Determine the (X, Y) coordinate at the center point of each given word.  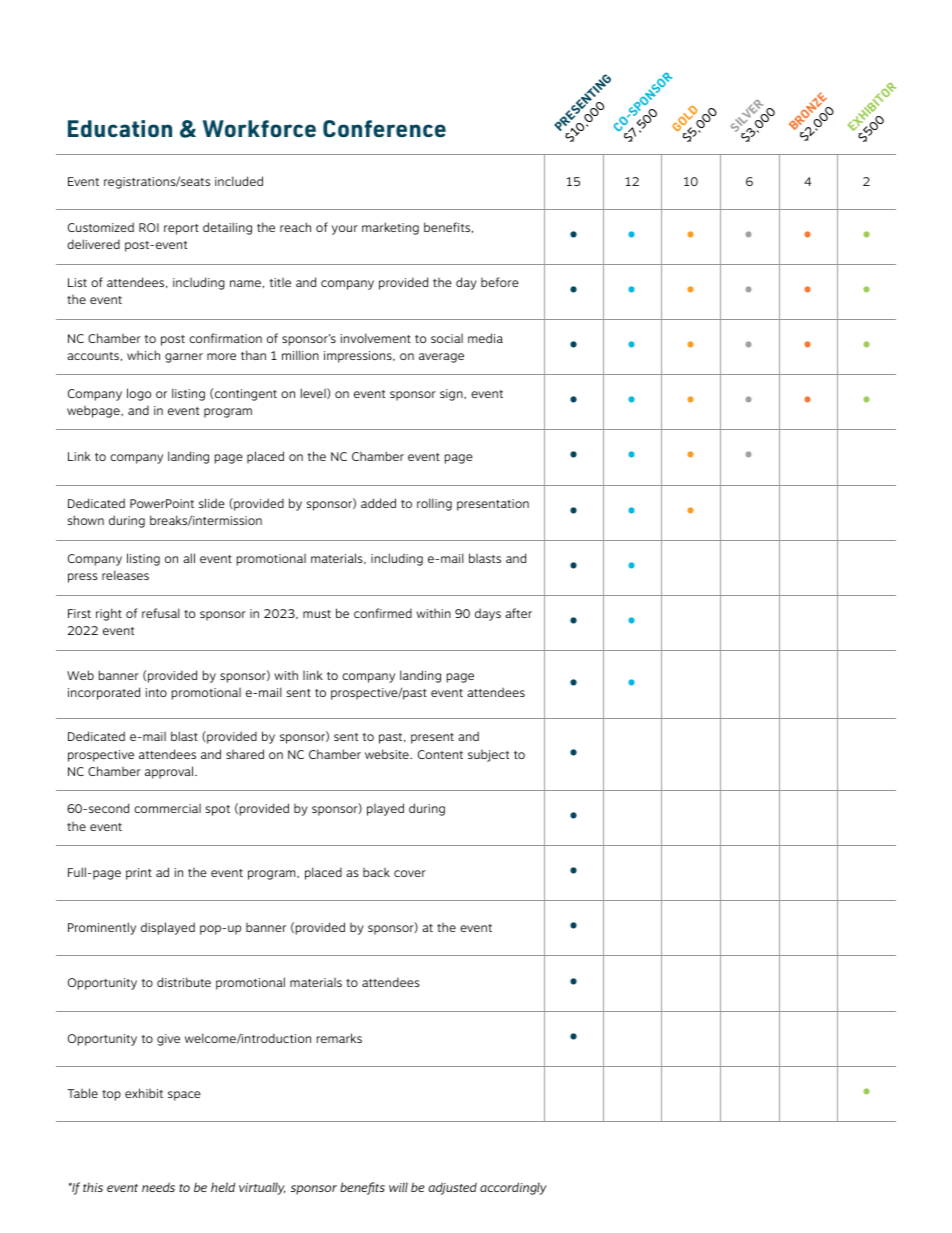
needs (158, 1187)
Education (120, 128)
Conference (384, 128)
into (156, 692)
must (317, 614)
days (488, 614)
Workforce (259, 128)
